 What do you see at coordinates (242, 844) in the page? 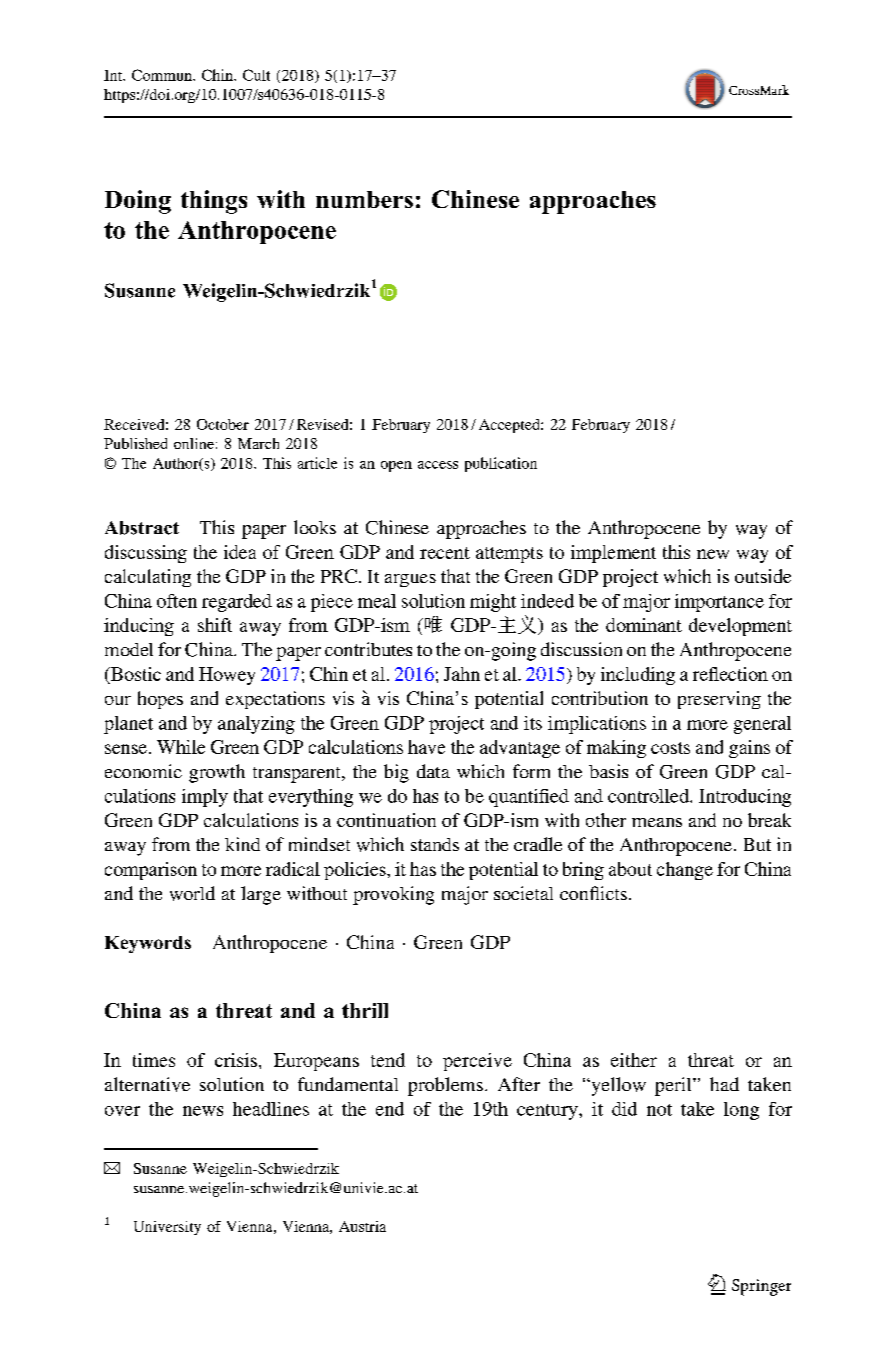
I see `kind` at bounding box center [242, 844].
